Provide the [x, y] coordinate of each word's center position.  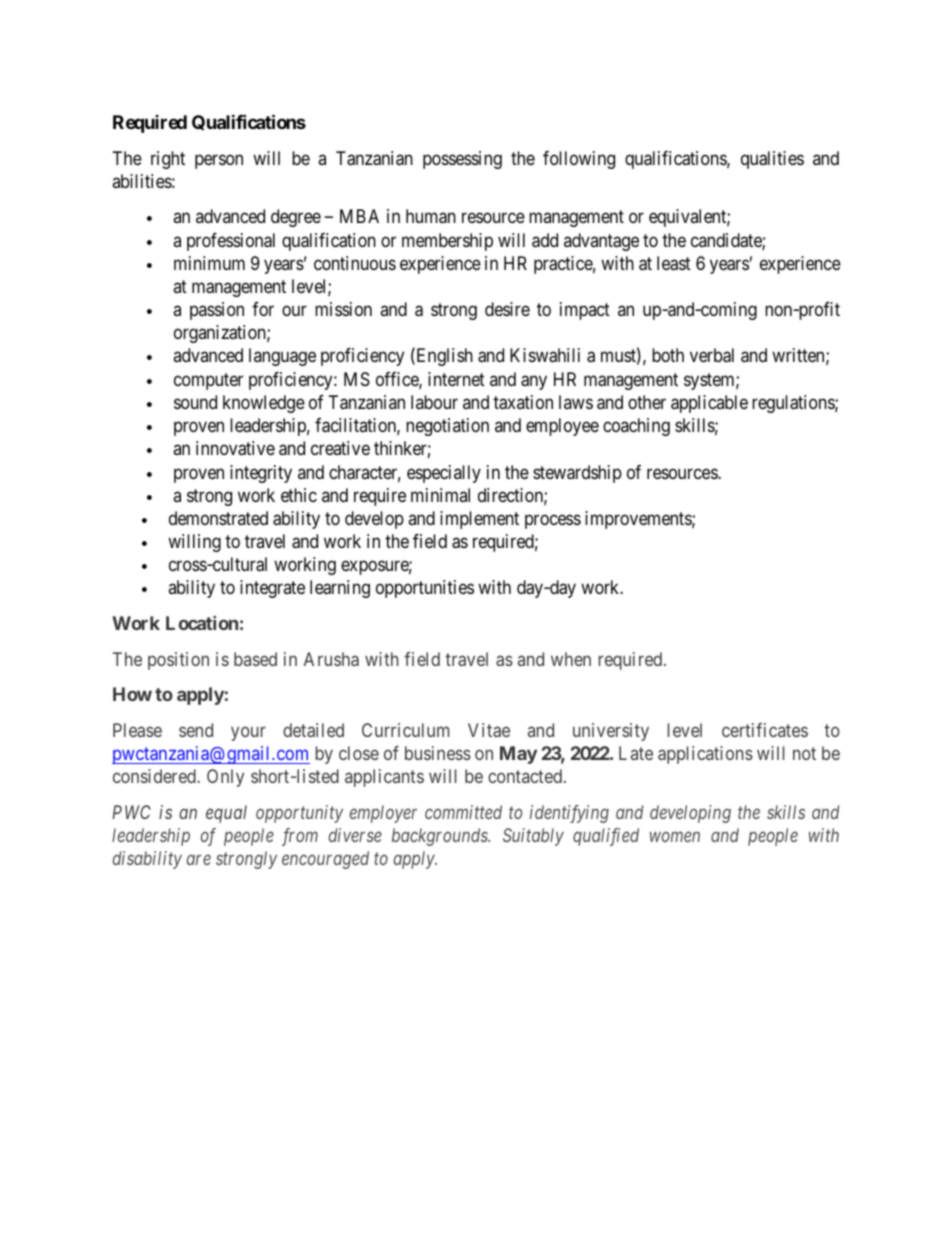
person [219, 161]
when [571, 659]
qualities [772, 160]
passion [217, 311]
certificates [765, 730]
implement [479, 520]
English [443, 357]
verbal [712, 355]
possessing [462, 160]
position [178, 661]
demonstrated [218, 518]
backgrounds [441, 837]
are [199, 860]
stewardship [577, 474]
